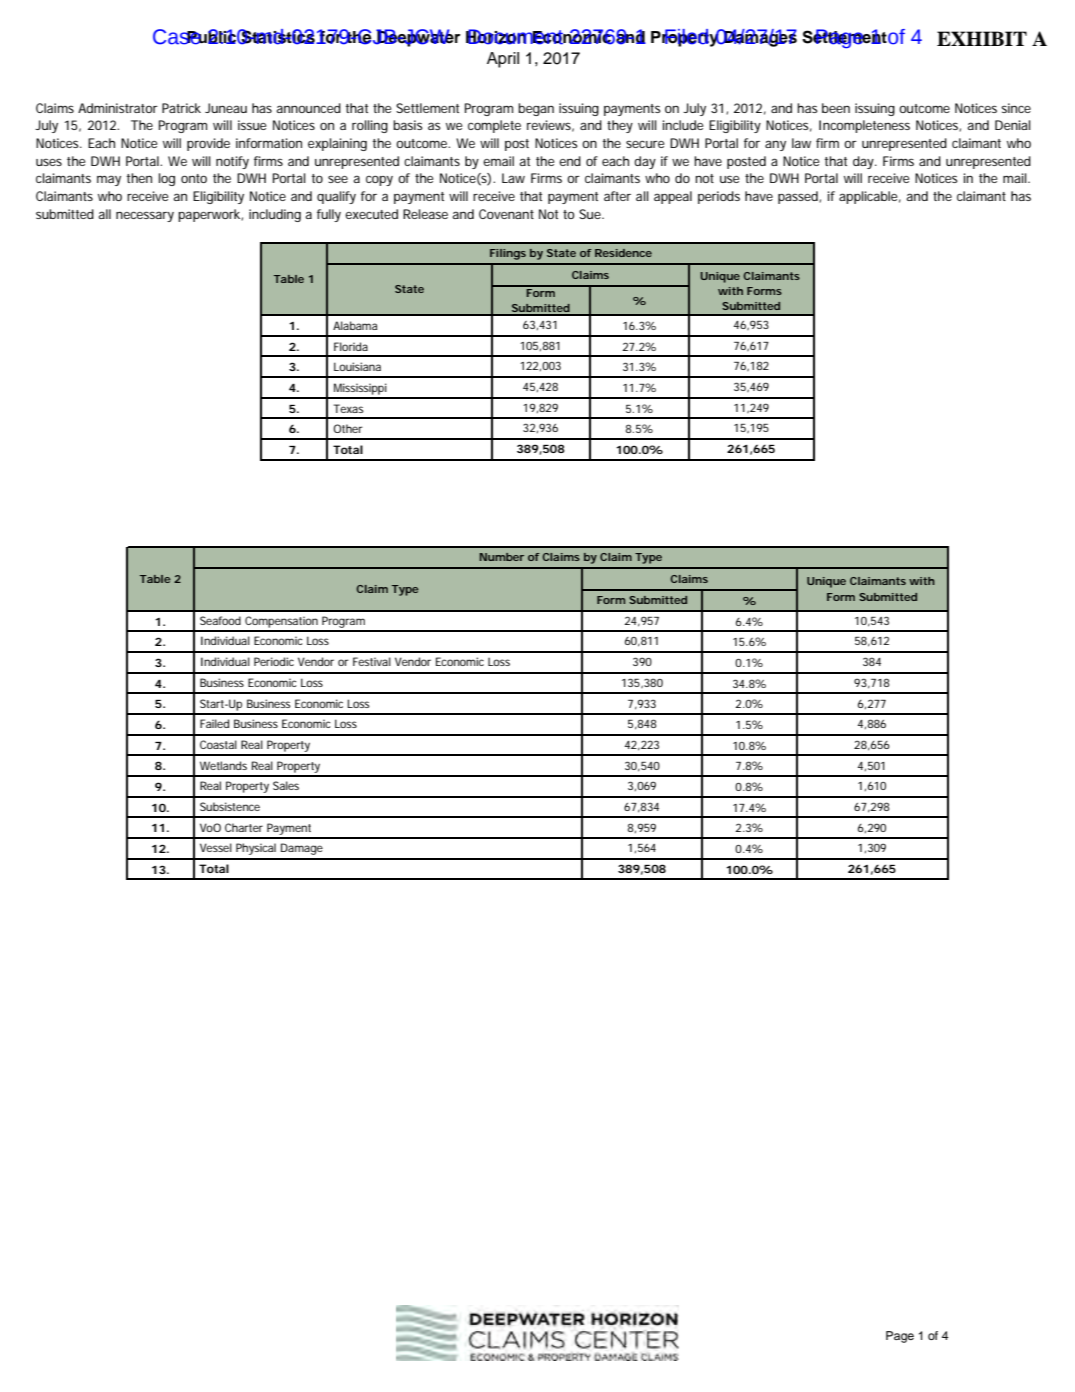  I want to click on April, so click(503, 60).
